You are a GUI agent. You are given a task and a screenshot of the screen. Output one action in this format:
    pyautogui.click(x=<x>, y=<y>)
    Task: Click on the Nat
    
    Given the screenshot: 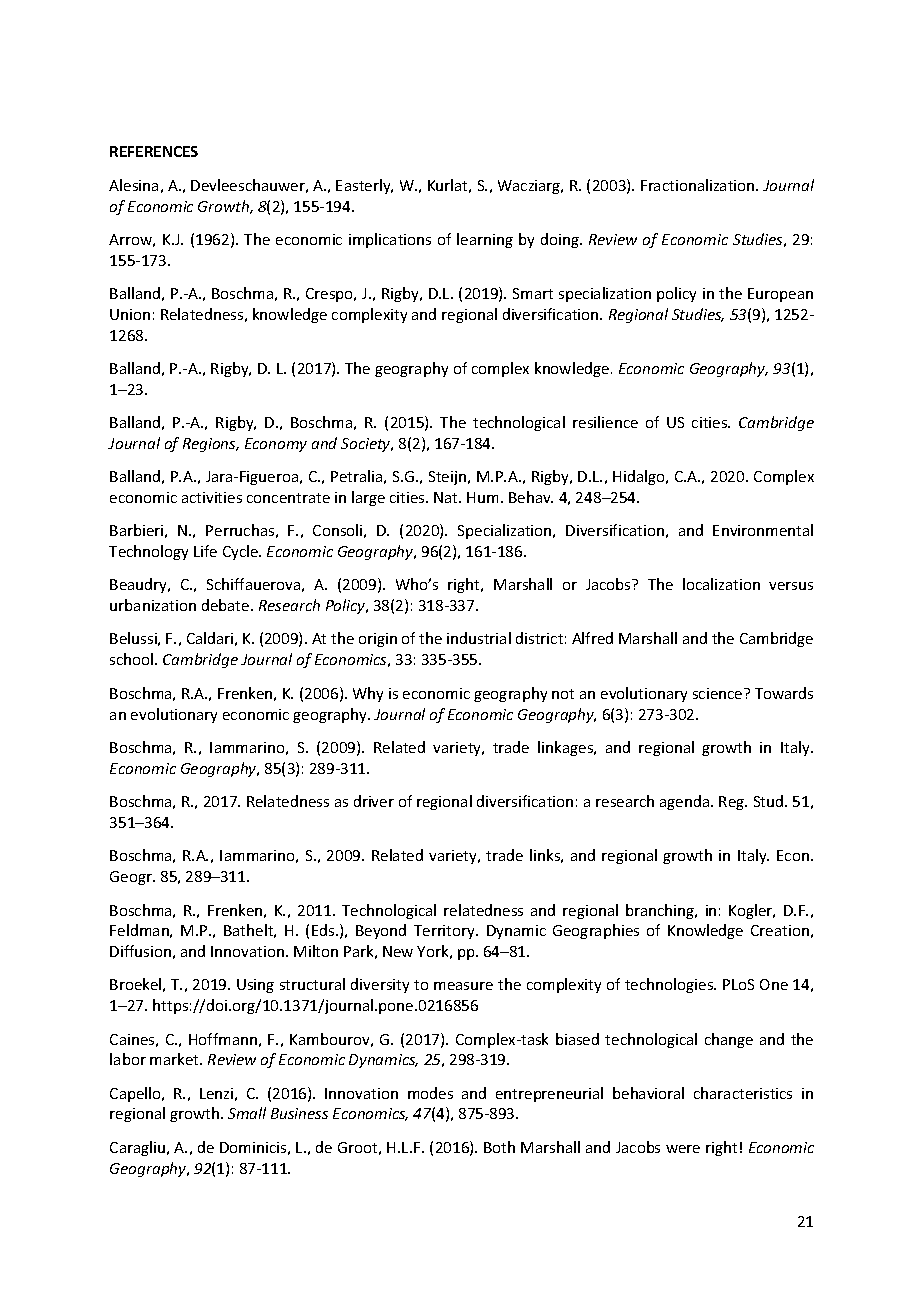 What is the action you would take?
    pyautogui.click(x=447, y=497)
